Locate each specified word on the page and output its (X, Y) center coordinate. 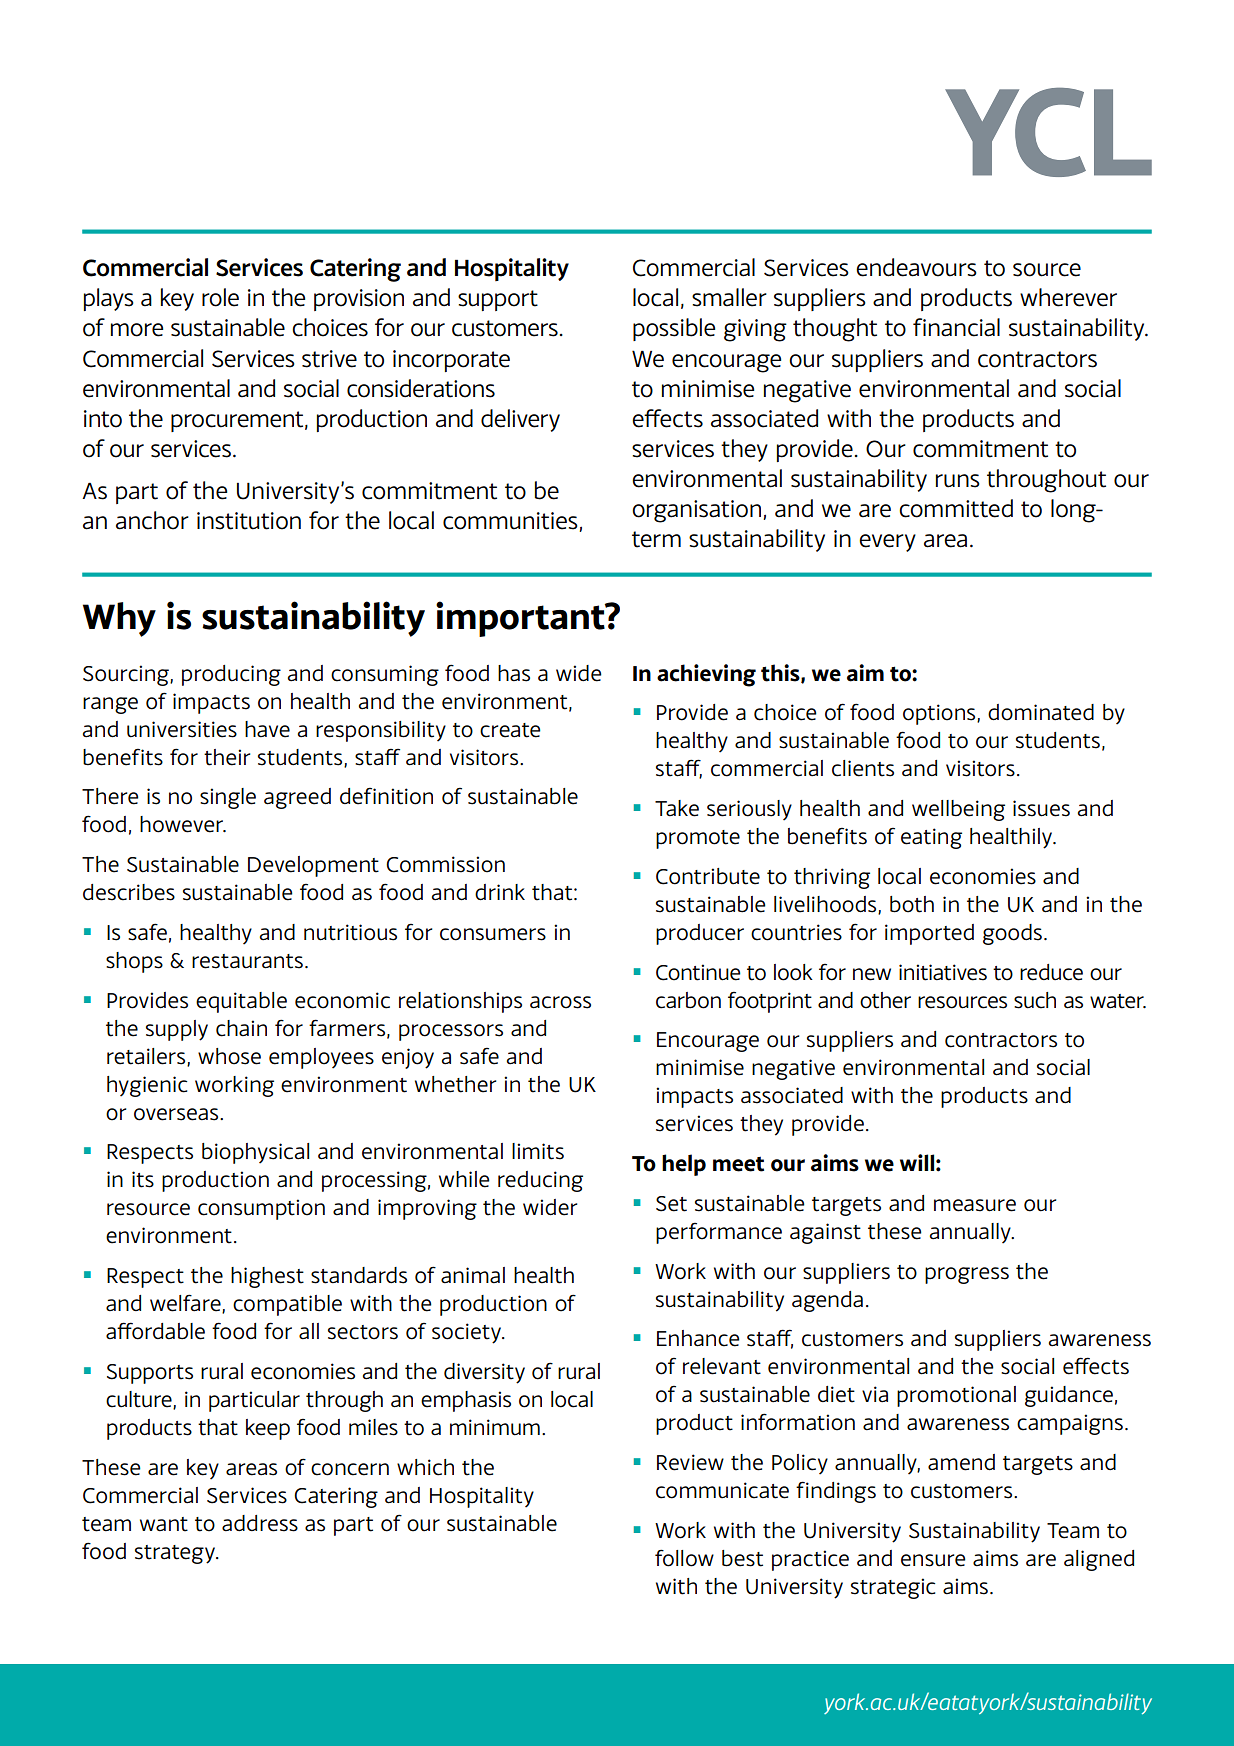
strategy (176, 1554)
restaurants (247, 961)
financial (956, 327)
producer (700, 934)
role (220, 297)
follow (684, 1558)
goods (1012, 934)
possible (674, 329)
